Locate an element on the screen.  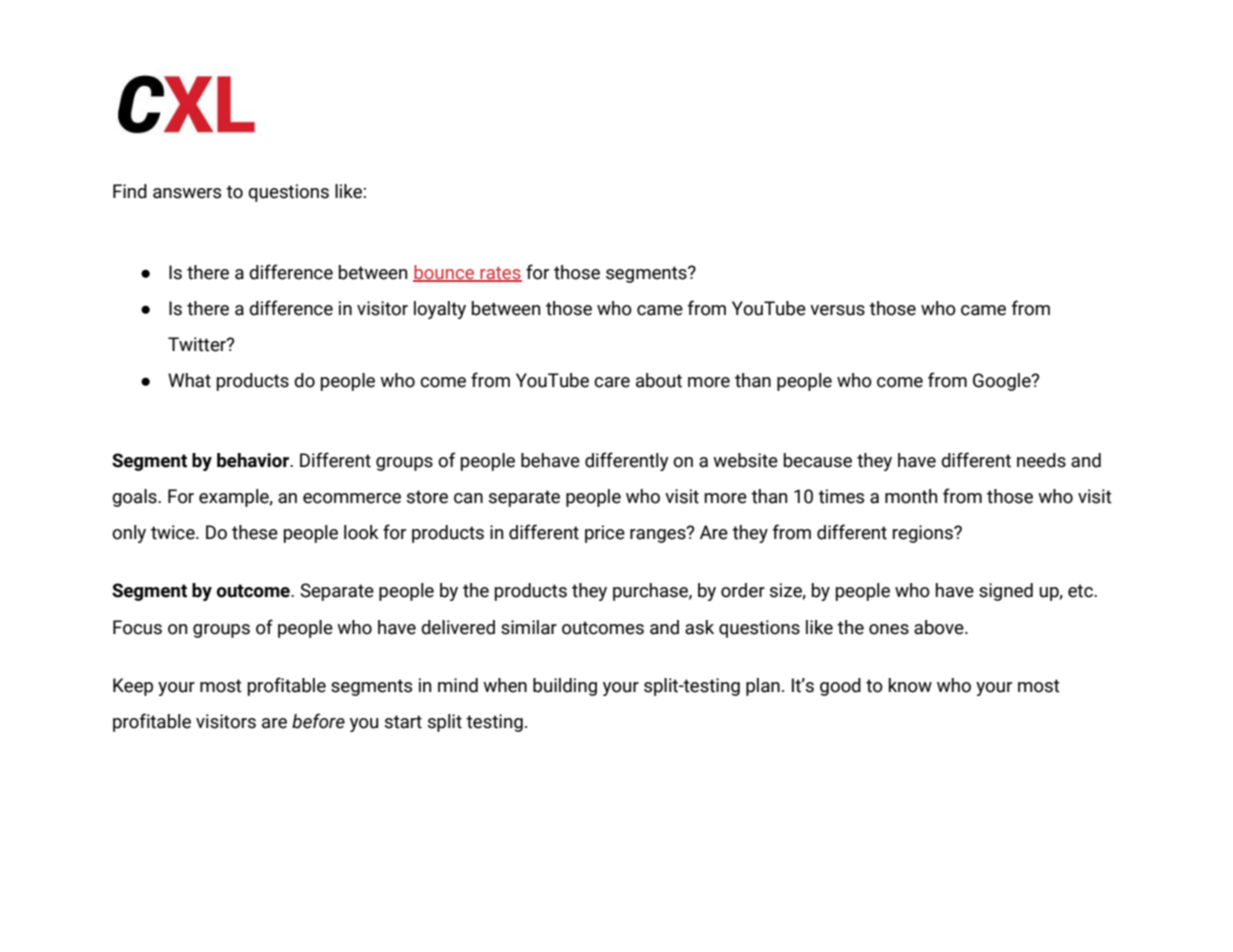
order is located at coordinates (743, 590).
